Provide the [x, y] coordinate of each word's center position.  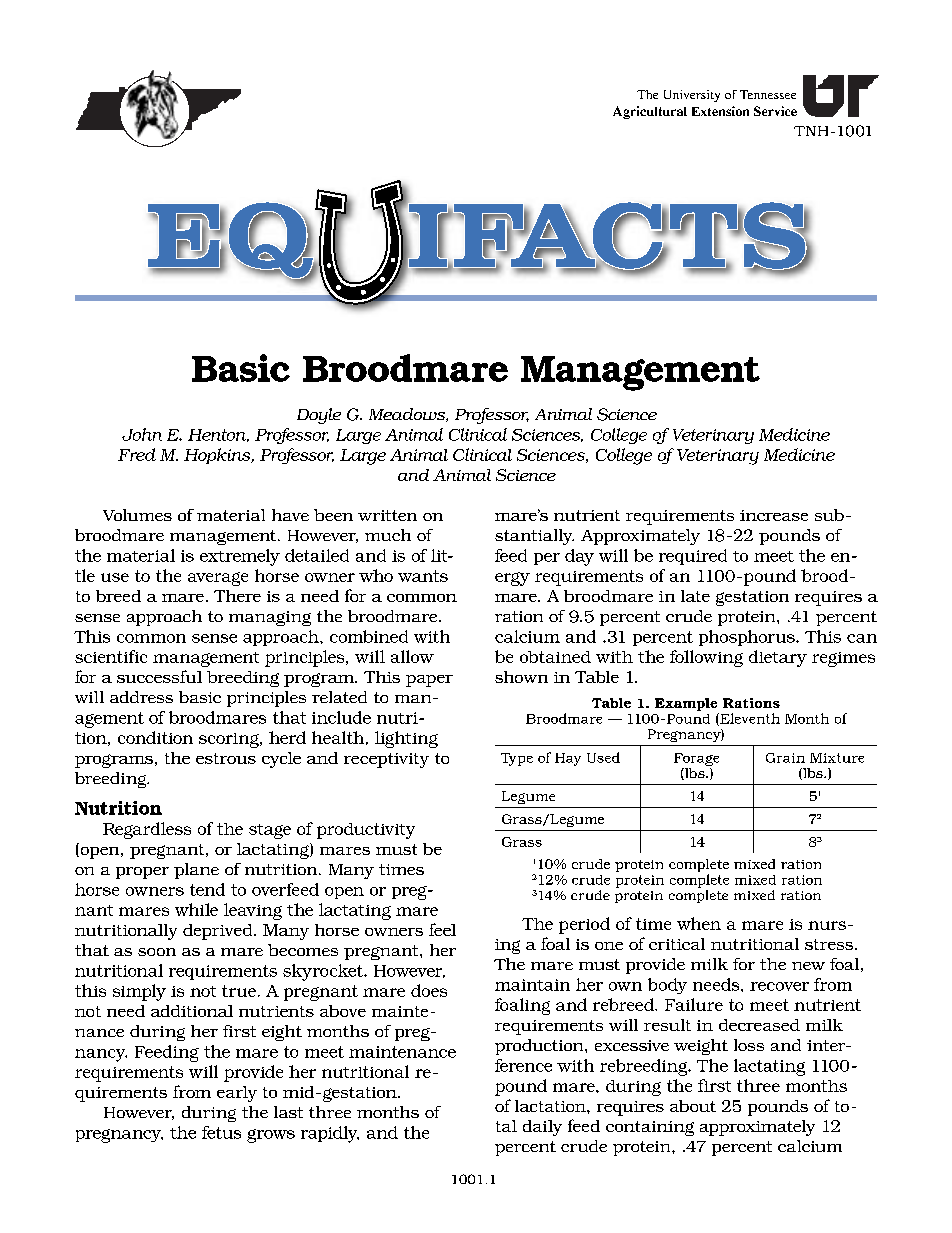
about [693, 1106]
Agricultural [650, 112]
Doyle [319, 416]
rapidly [330, 1134]
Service [775, 111]
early [237, 1094]
